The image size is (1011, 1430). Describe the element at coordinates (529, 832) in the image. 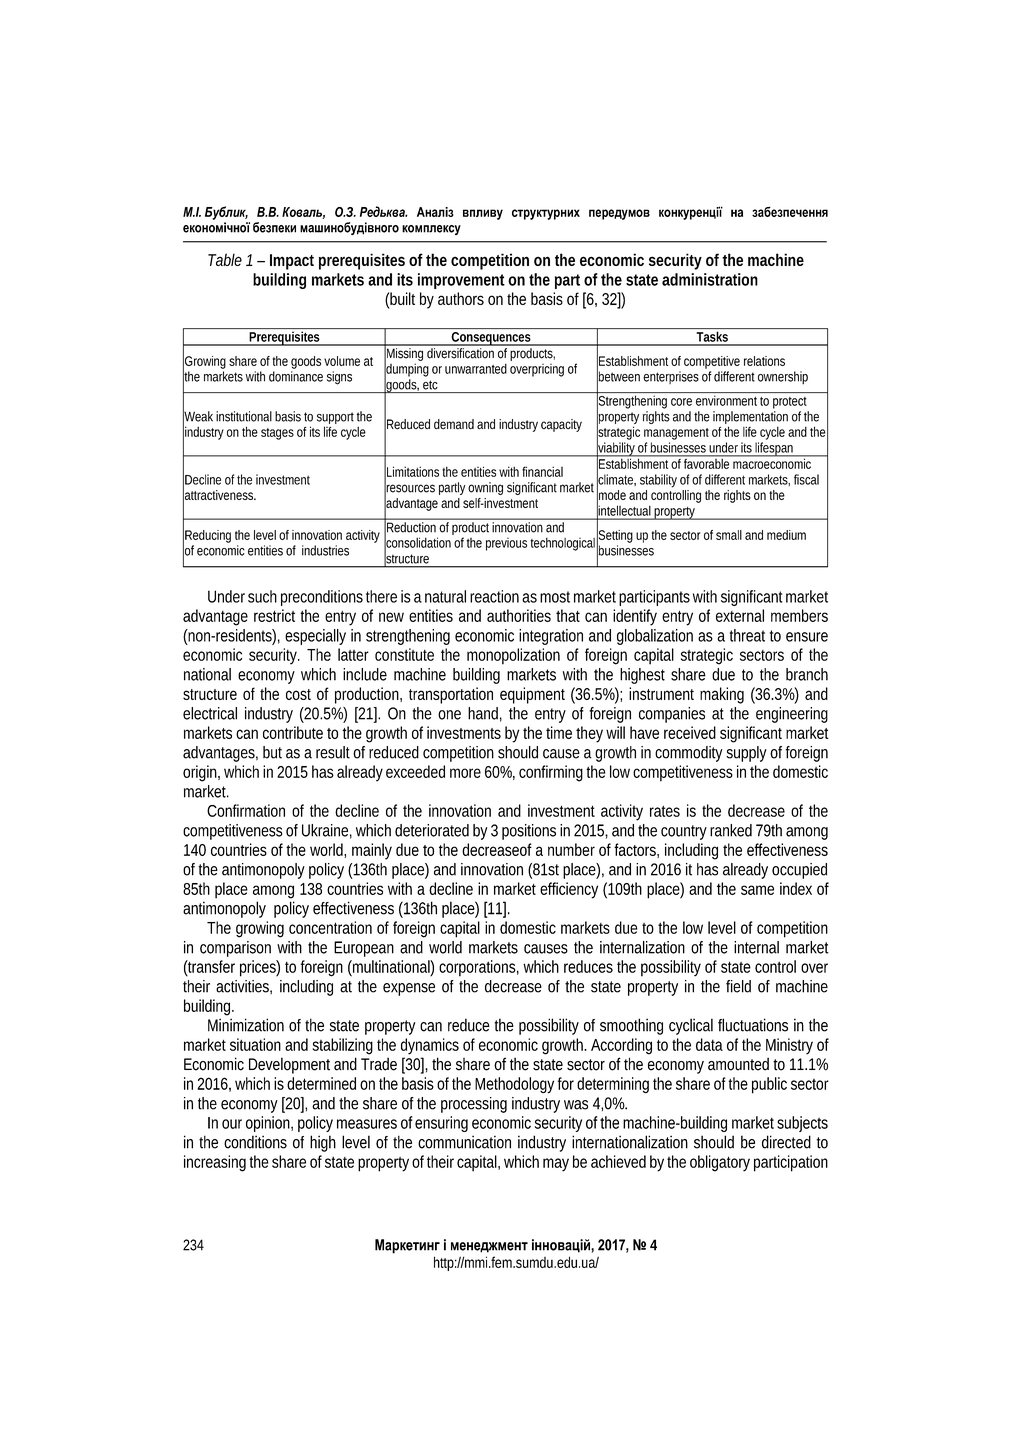

I see `positions` at that location.
